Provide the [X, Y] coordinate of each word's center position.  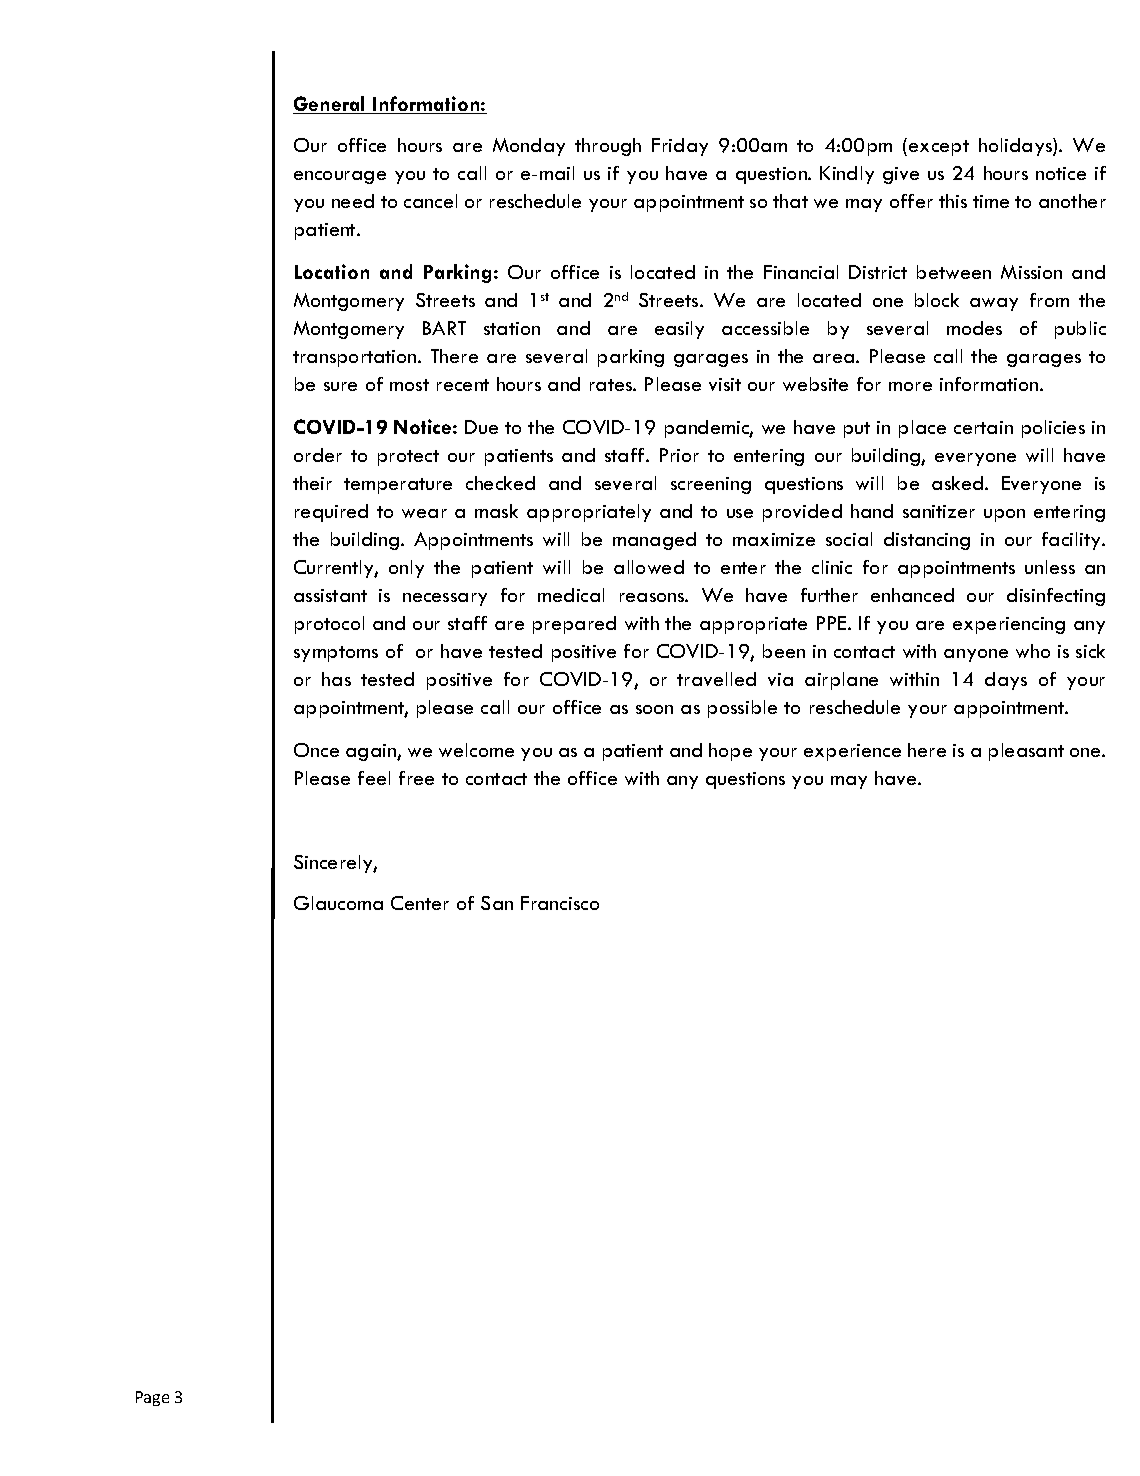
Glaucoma [338, 903]
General [330, 105]
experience [852, 752]
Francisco [560, 903]
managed [654, 541]
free [416, 778]
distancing [927, 541]
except [939, 148]
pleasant [1026, 752]
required [331, 513]
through [608, 147]
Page [152, 1398]
